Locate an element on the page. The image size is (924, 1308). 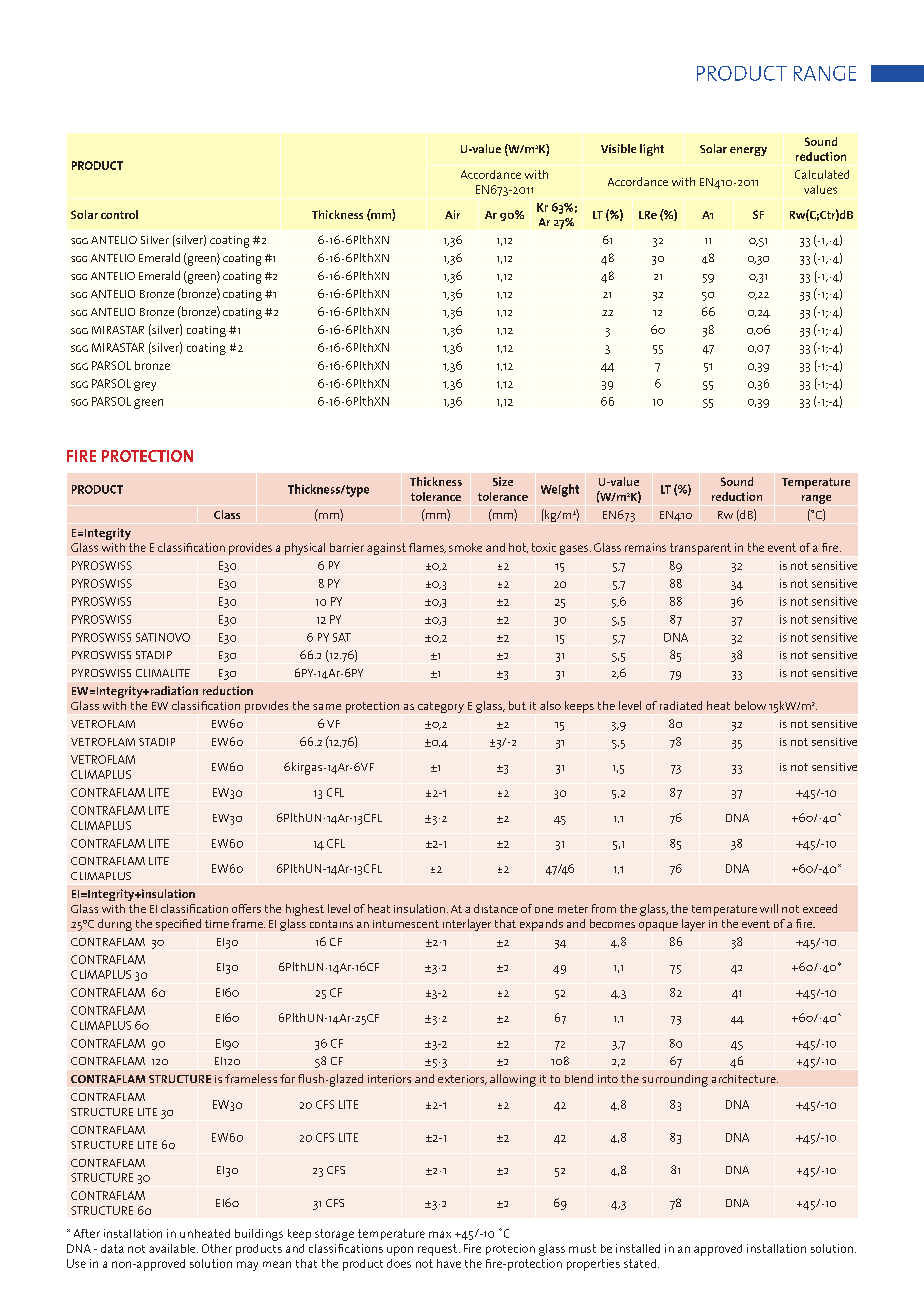
below is located at coordinates (750, 705).
